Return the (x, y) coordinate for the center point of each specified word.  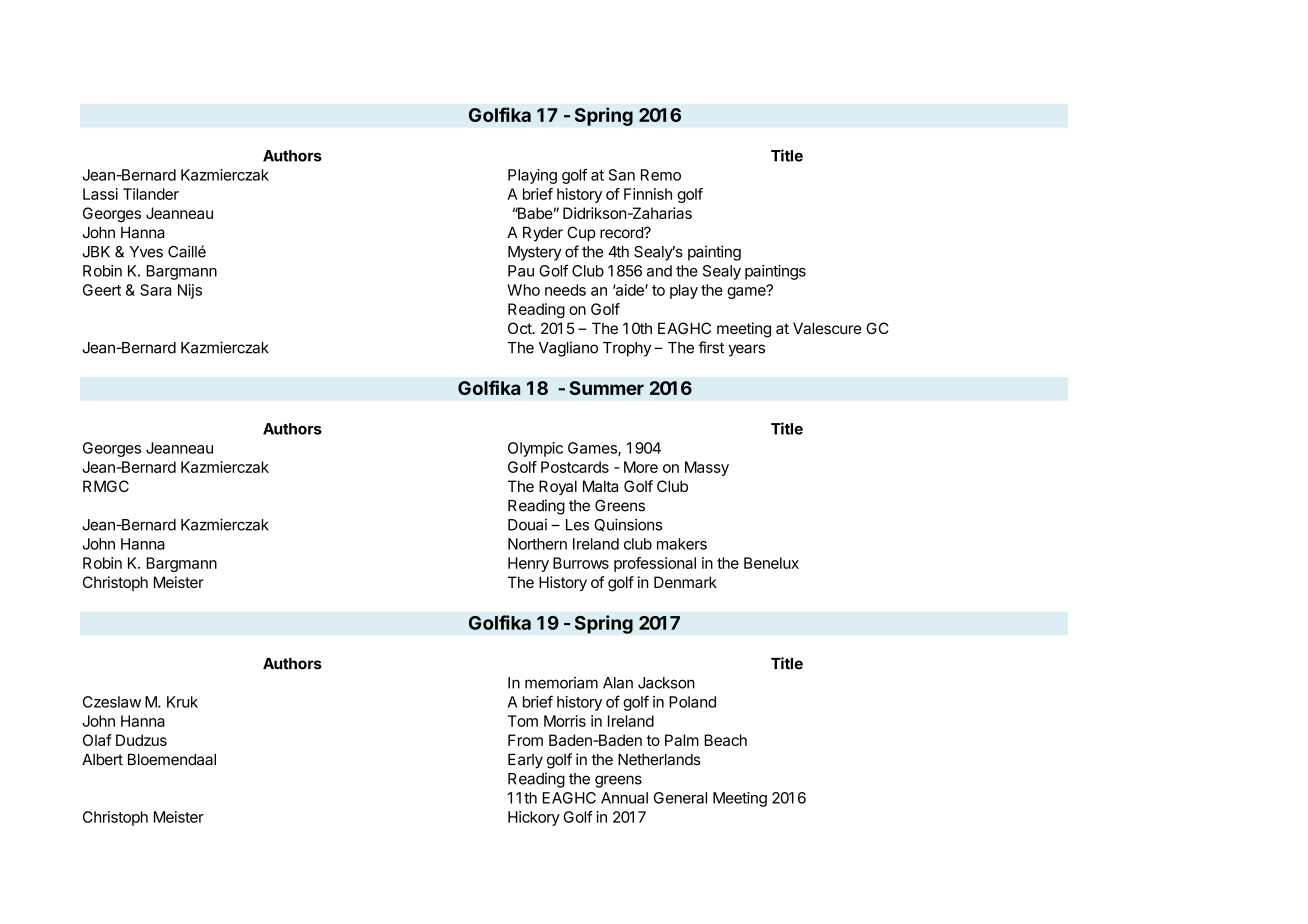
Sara (155, 290)
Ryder (543, 234)
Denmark (685, 582)
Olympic (535, 449)
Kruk (182, 702)
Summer (606, 388)
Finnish (648, 194)
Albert (102, 760)
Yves (146, 252)
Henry (528, 564)
